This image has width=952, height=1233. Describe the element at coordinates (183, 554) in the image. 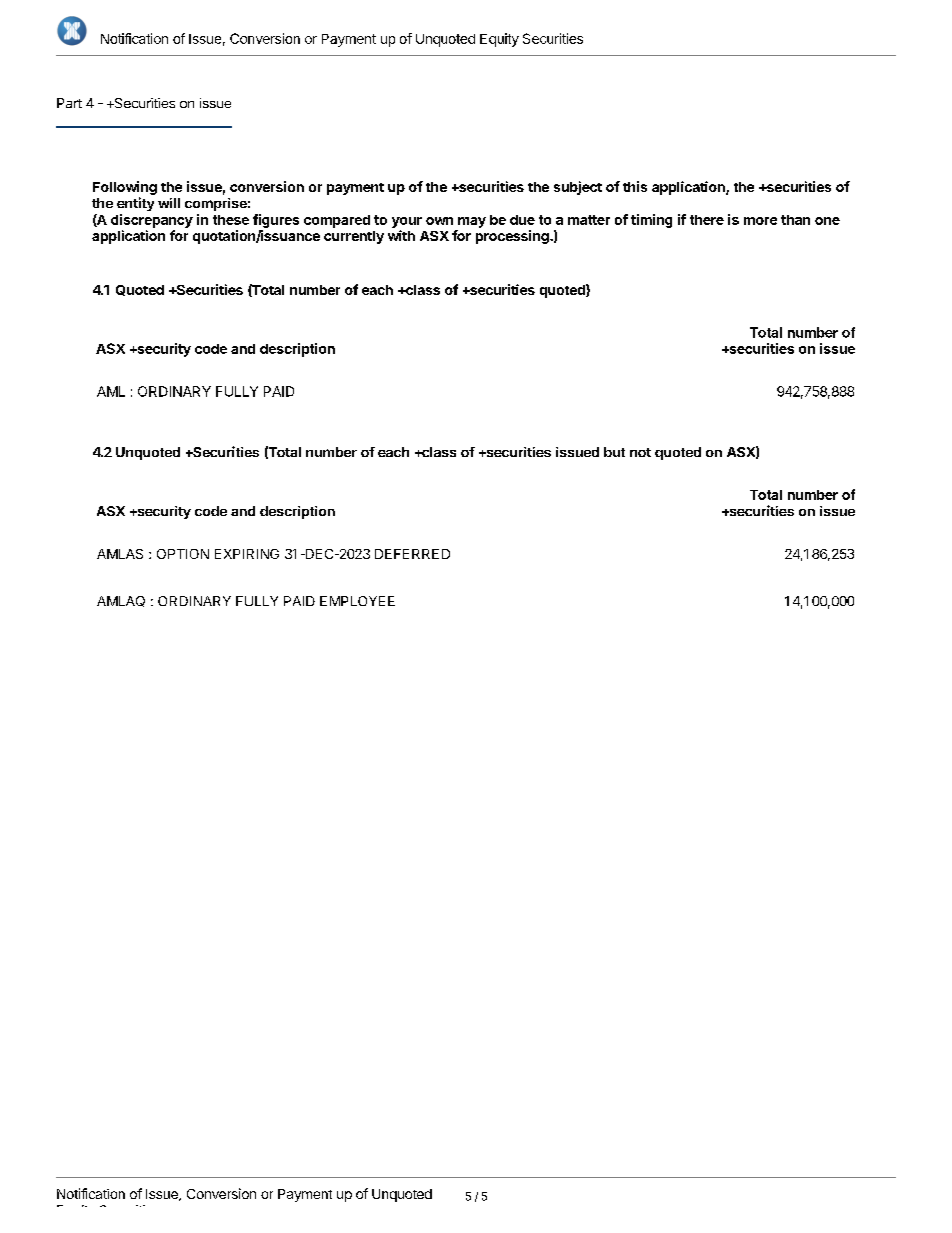

I see `OPTION` at that location.
